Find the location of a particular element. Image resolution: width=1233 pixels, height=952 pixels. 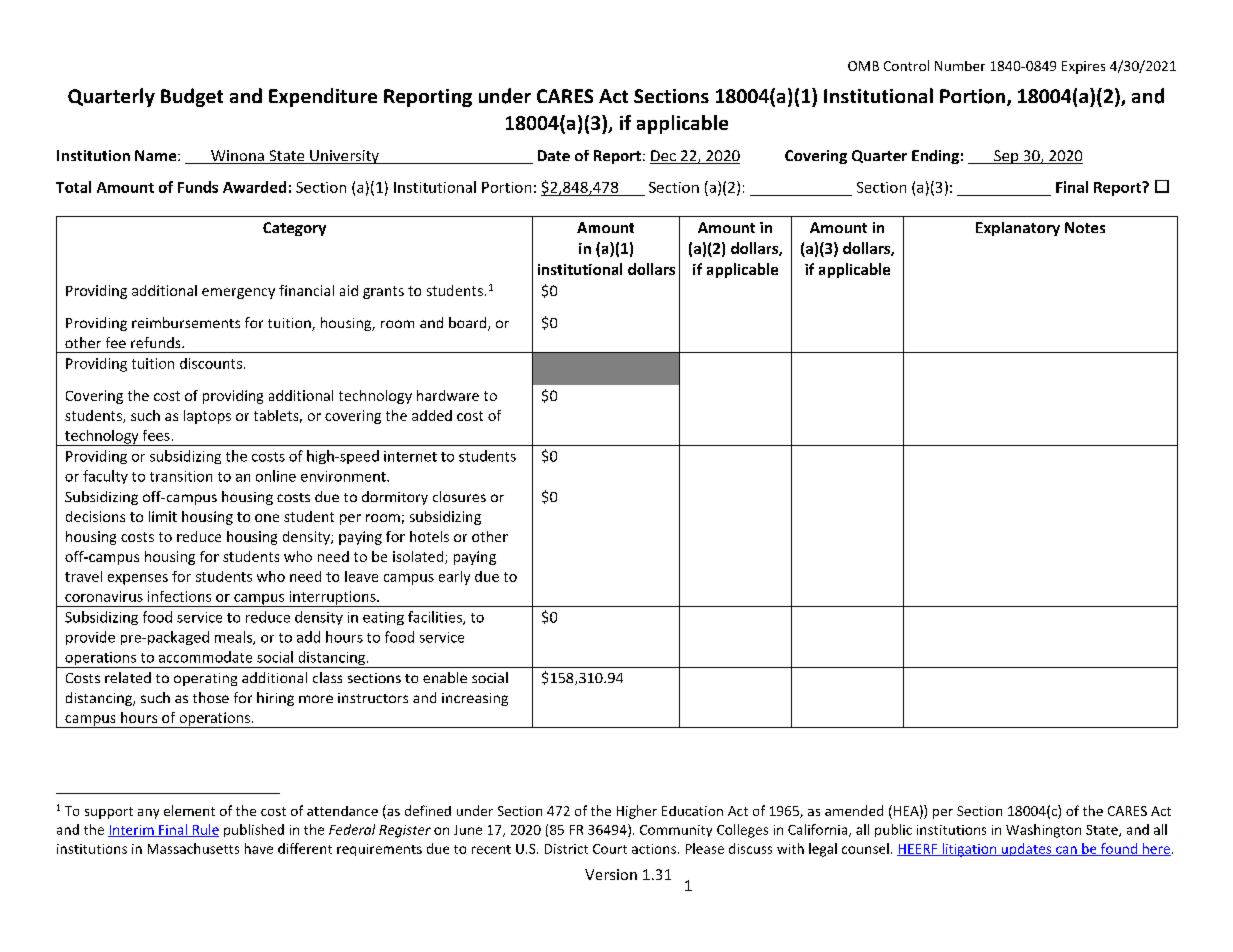

Budget is located at coordinates (192, 97).
